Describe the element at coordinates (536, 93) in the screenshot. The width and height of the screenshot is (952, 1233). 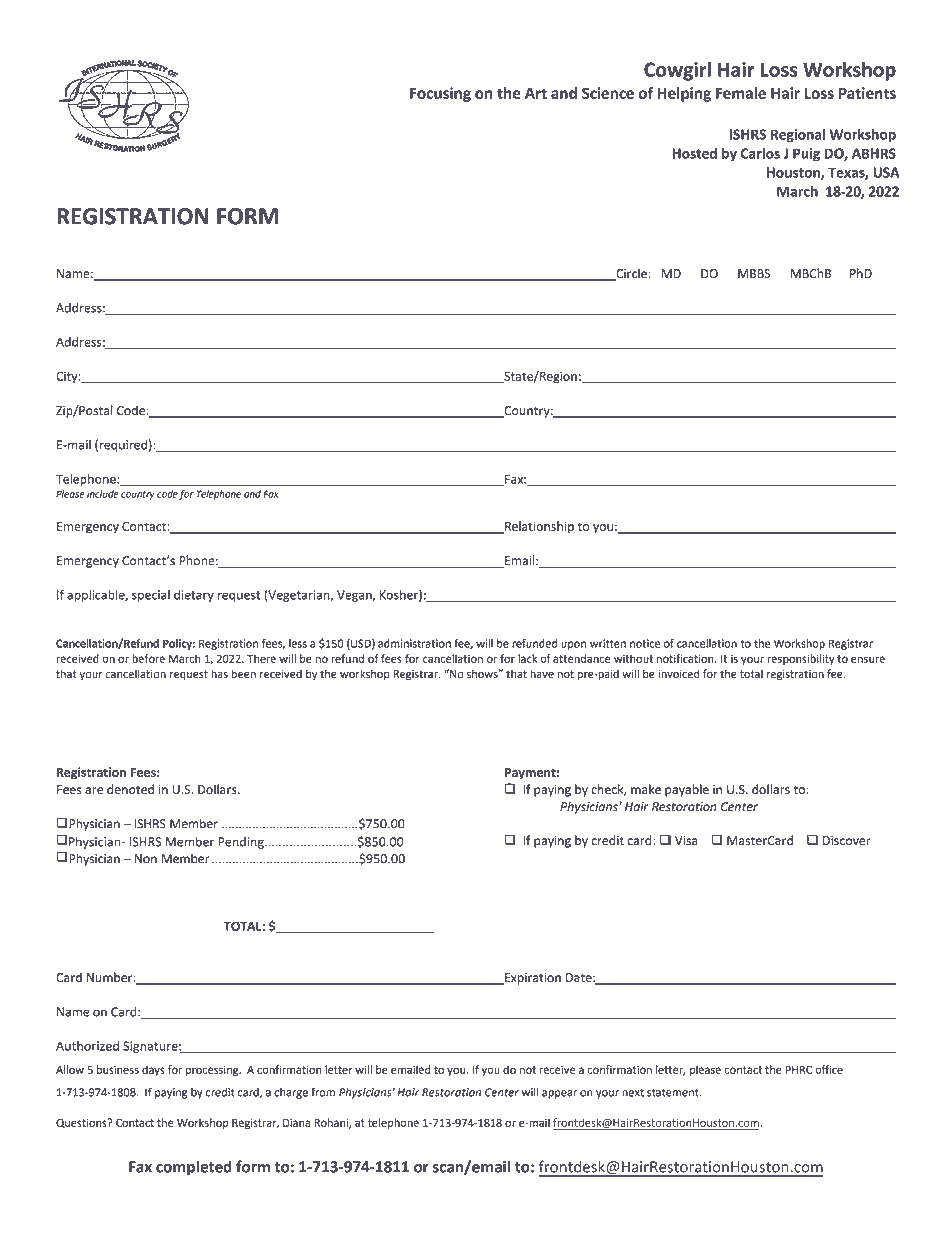
I see `Art` at that location.
